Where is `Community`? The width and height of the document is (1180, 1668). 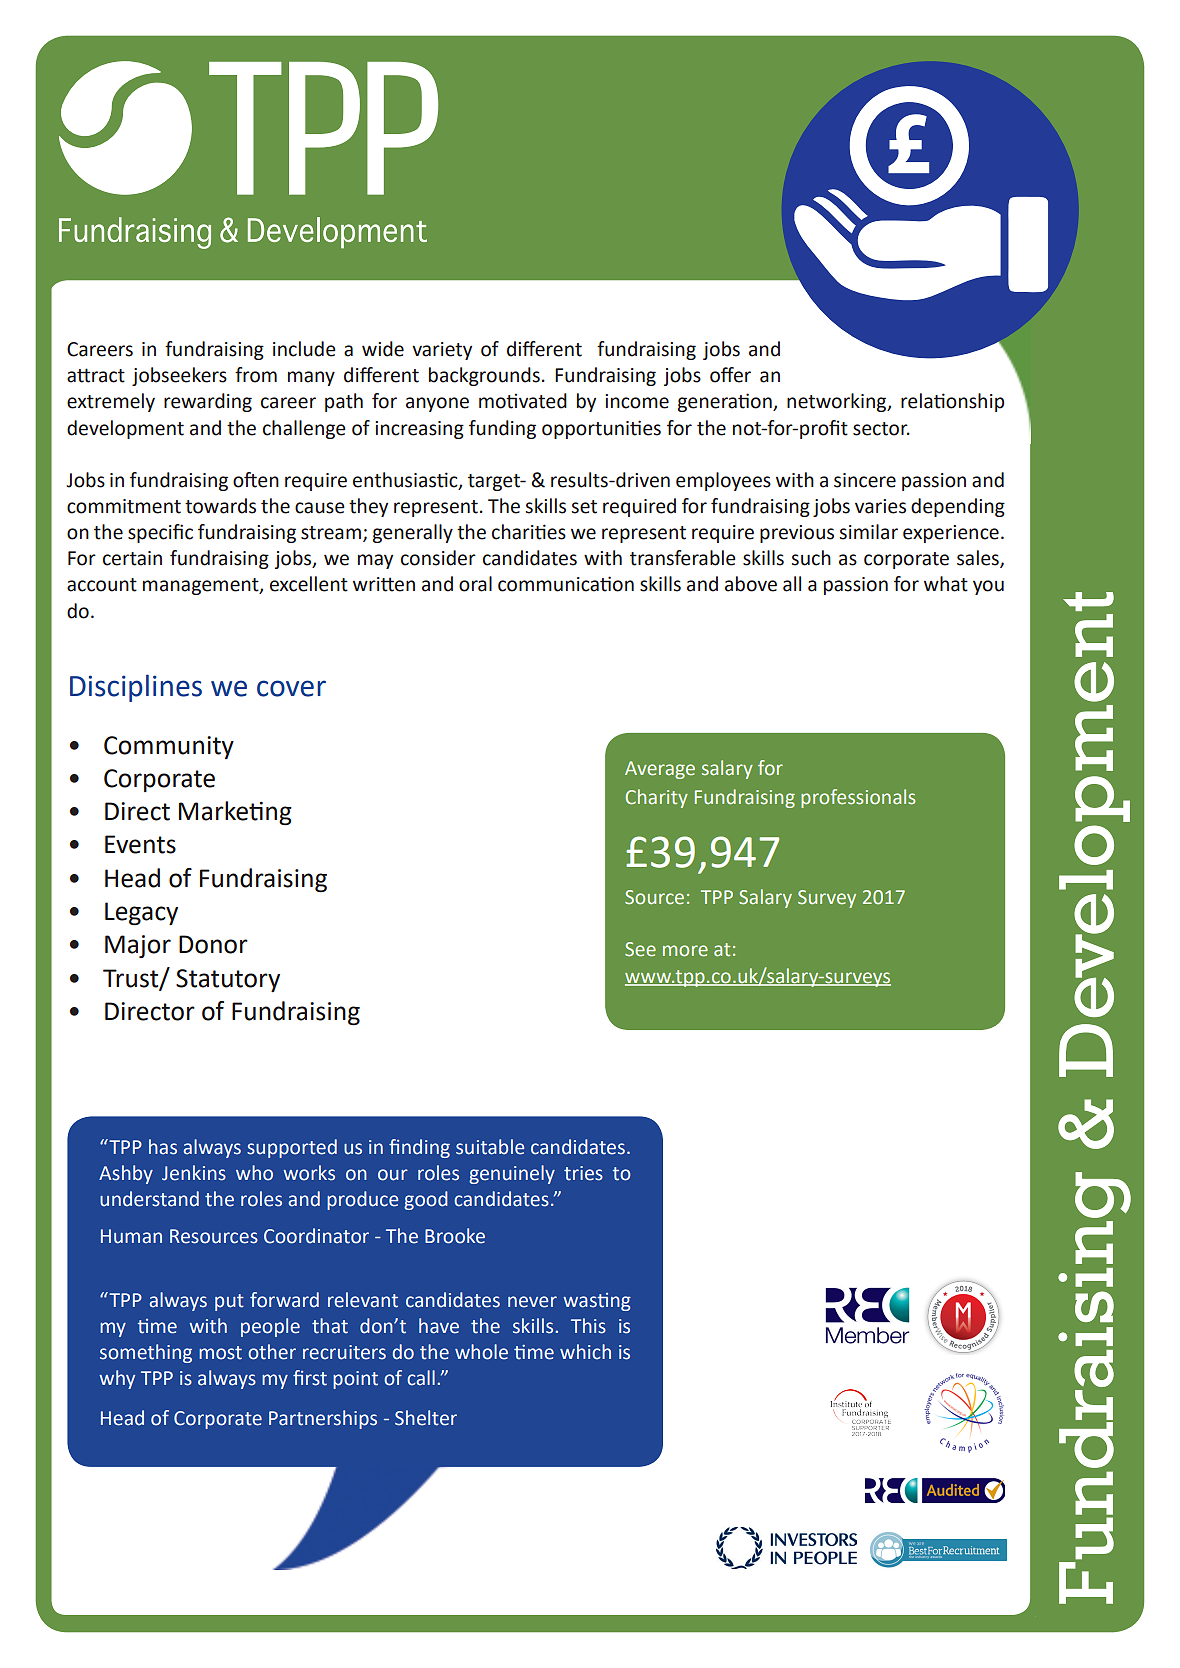 Community is located at coordinates (169, 747).
